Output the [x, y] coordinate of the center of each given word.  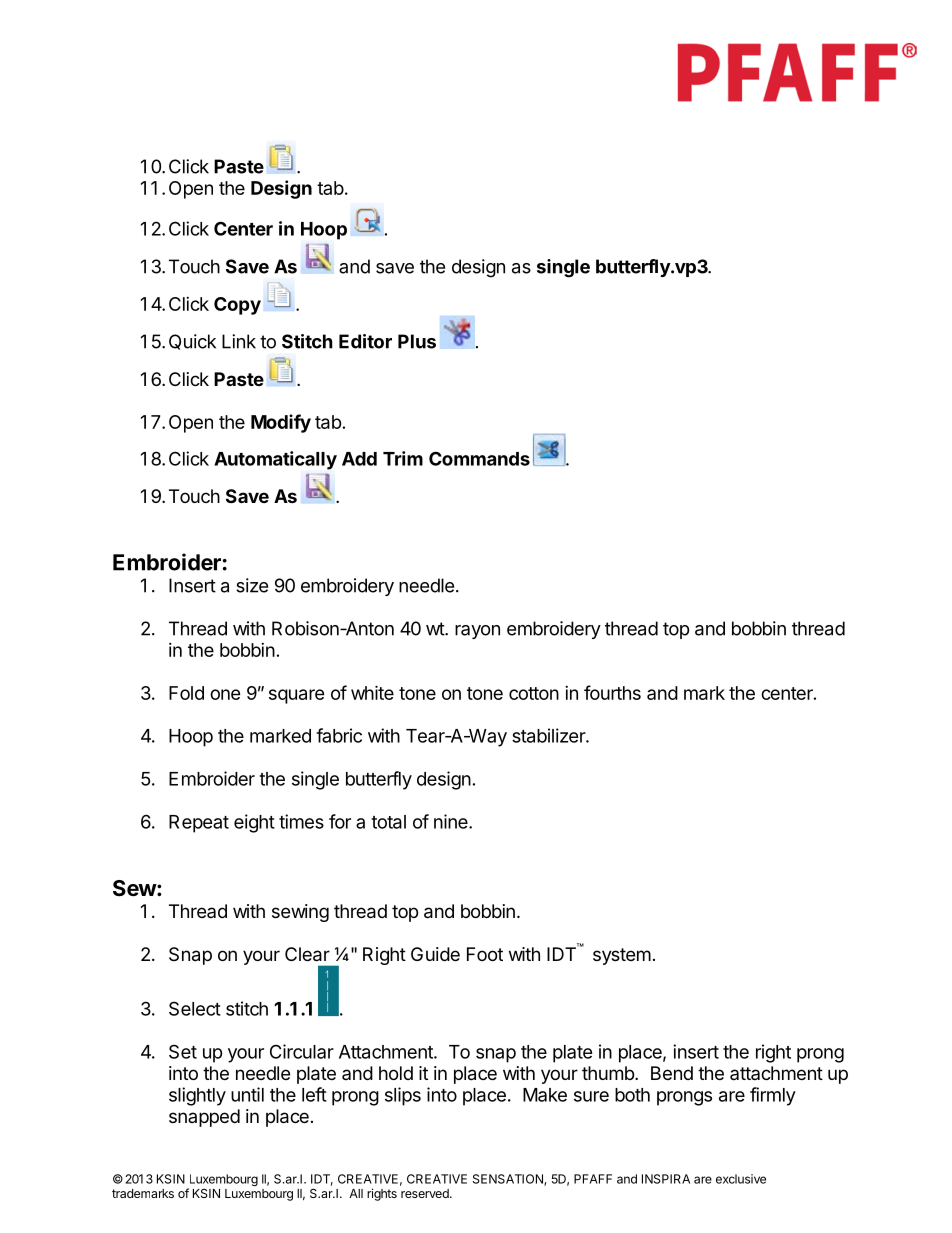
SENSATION [509, 1180]
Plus [417, 341]
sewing [300, 913]
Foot [485, 954]
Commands [479, 458]
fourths [612, 692]
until [247, 1094]
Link [239, 341]
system [622, 956]
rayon [477, 632]
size [252, 585]
